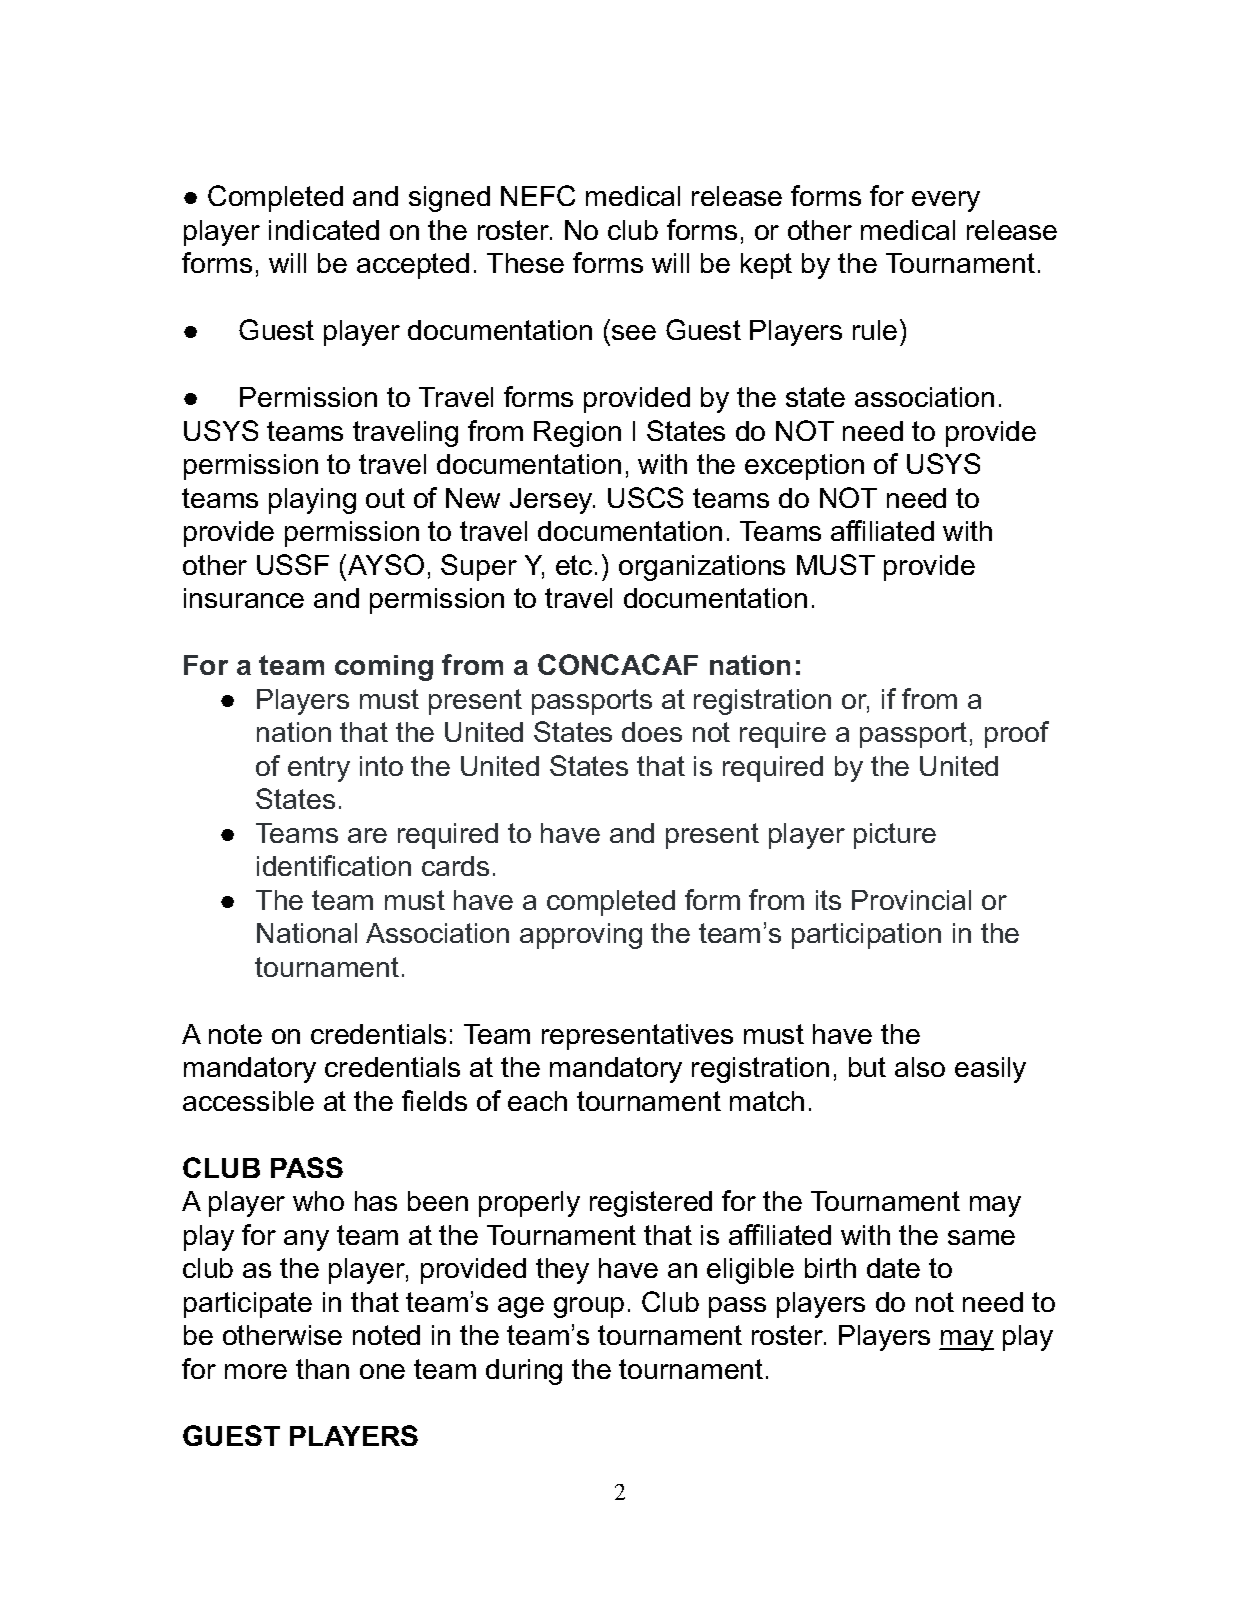 This image has height=1608, width=1242. I want to click on than, so click(322, 1369).
